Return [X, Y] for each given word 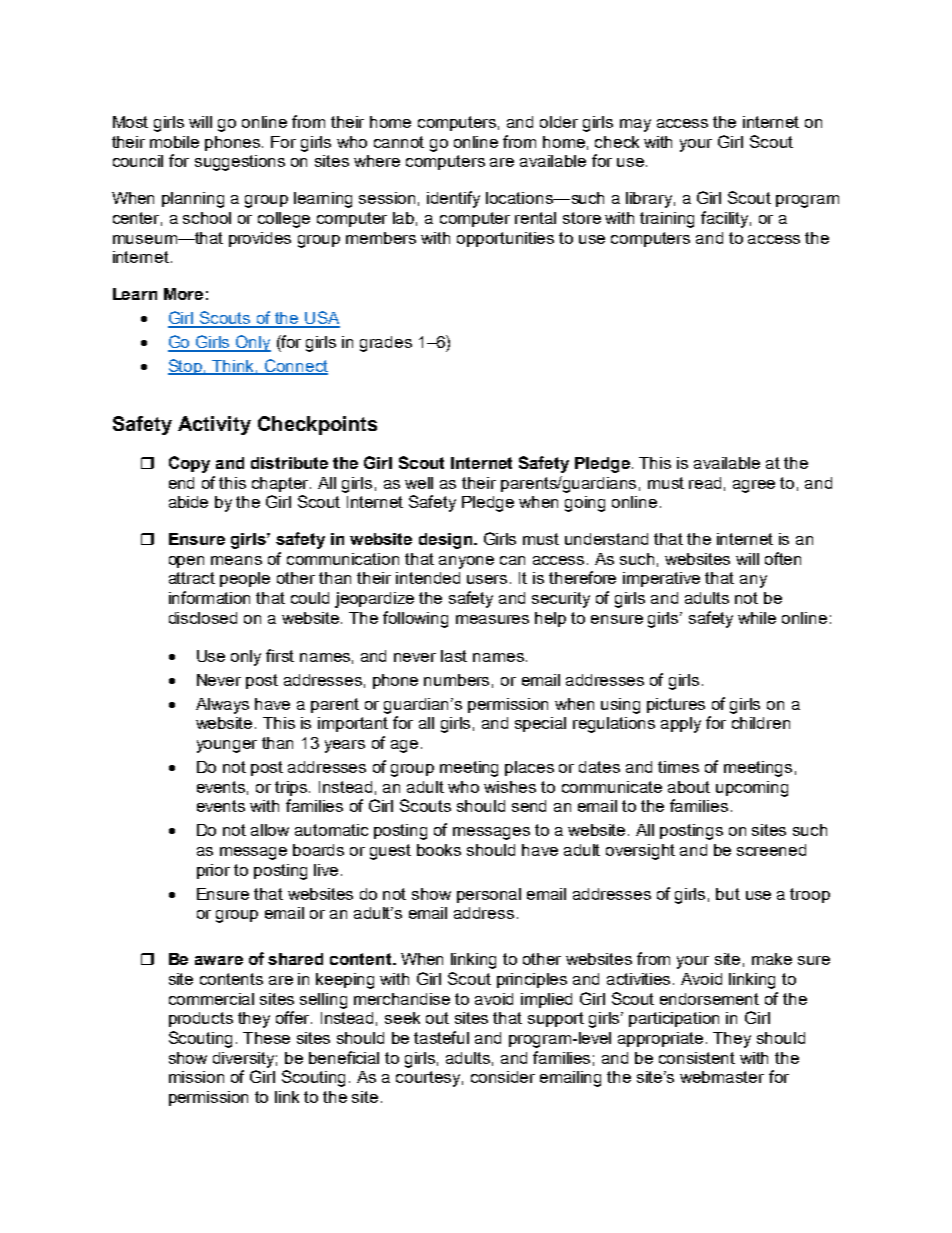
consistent [697, 1058]
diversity [245, 1060]
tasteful [441, 1037]
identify [453, 199]
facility [726, 219]
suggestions [240, 163]
